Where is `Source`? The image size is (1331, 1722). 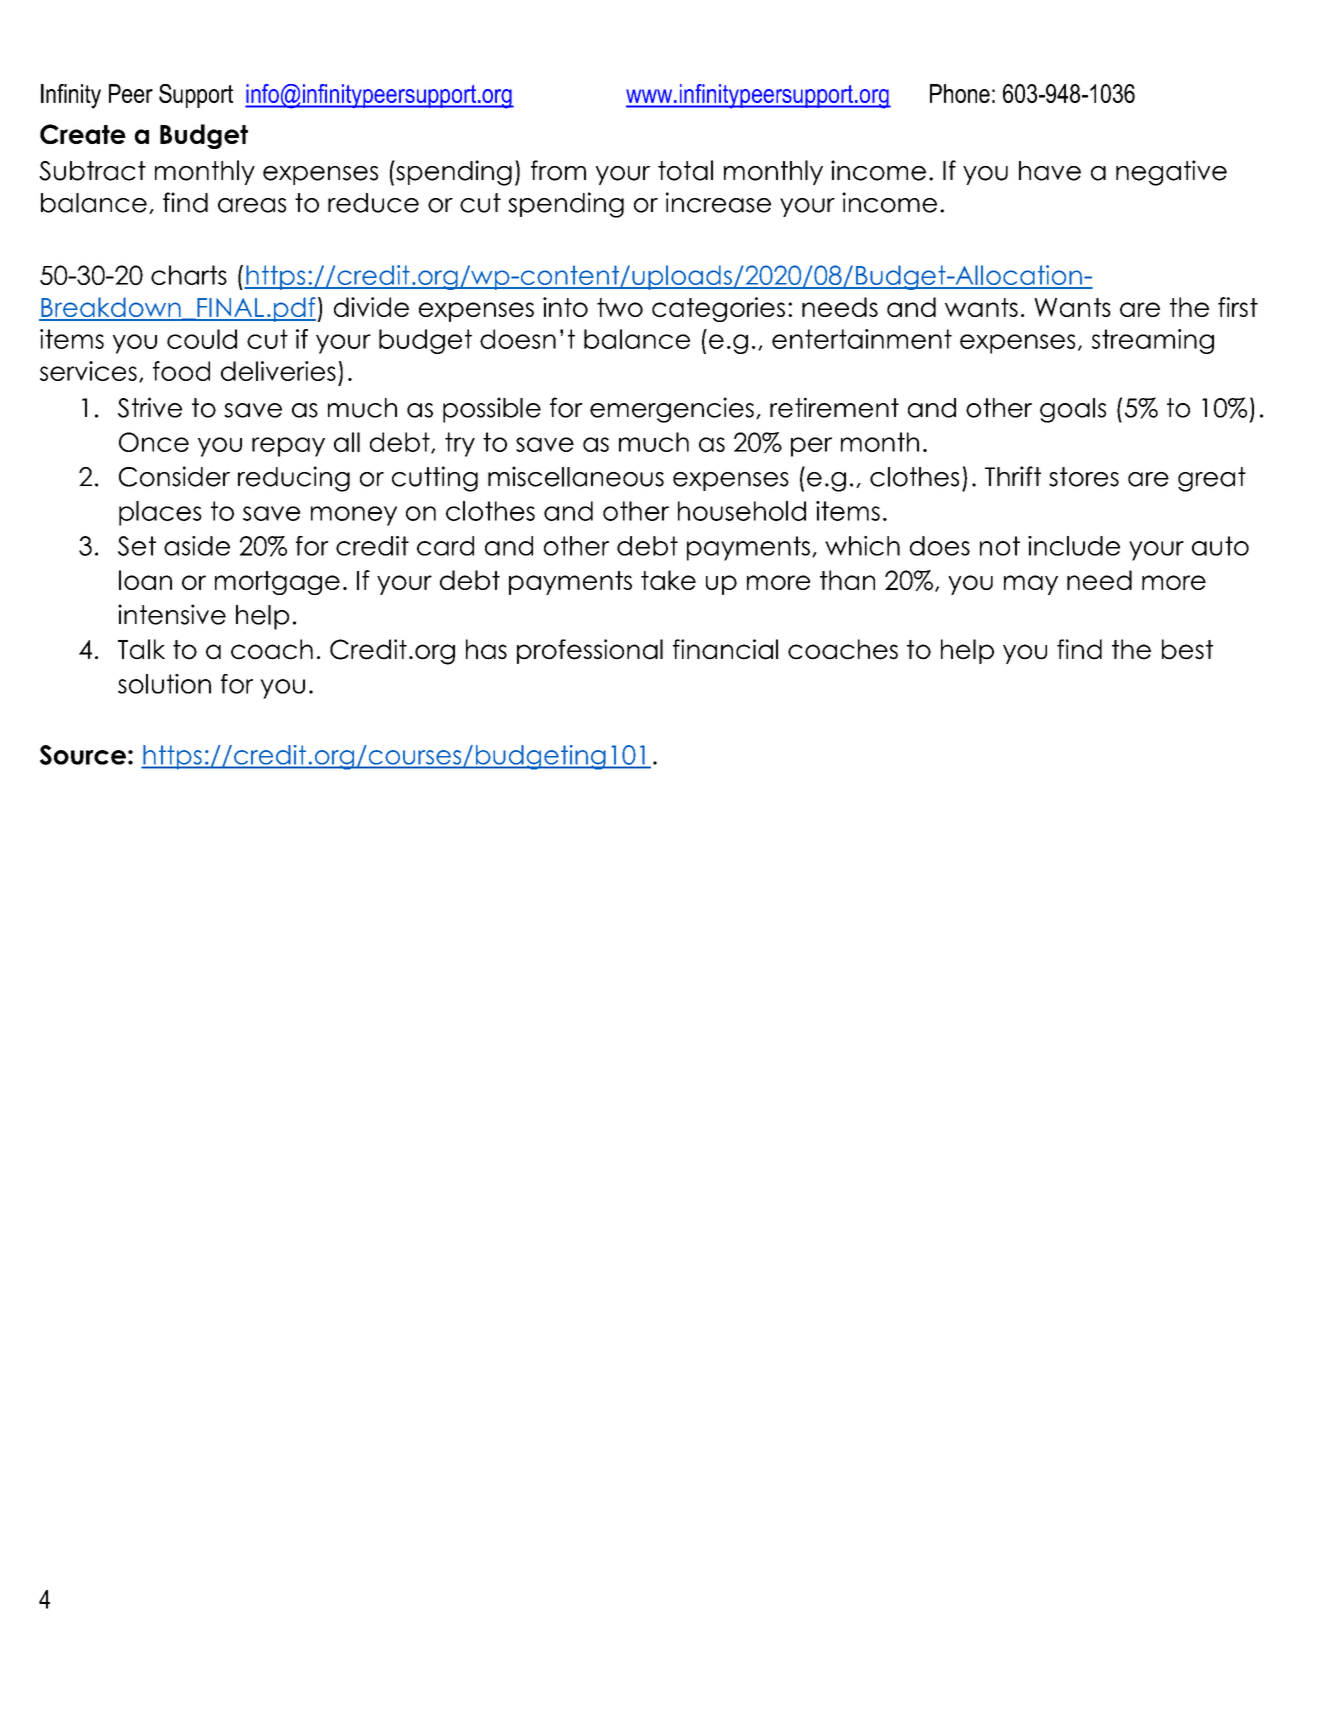
Source is located at coordinates (83, 755).
